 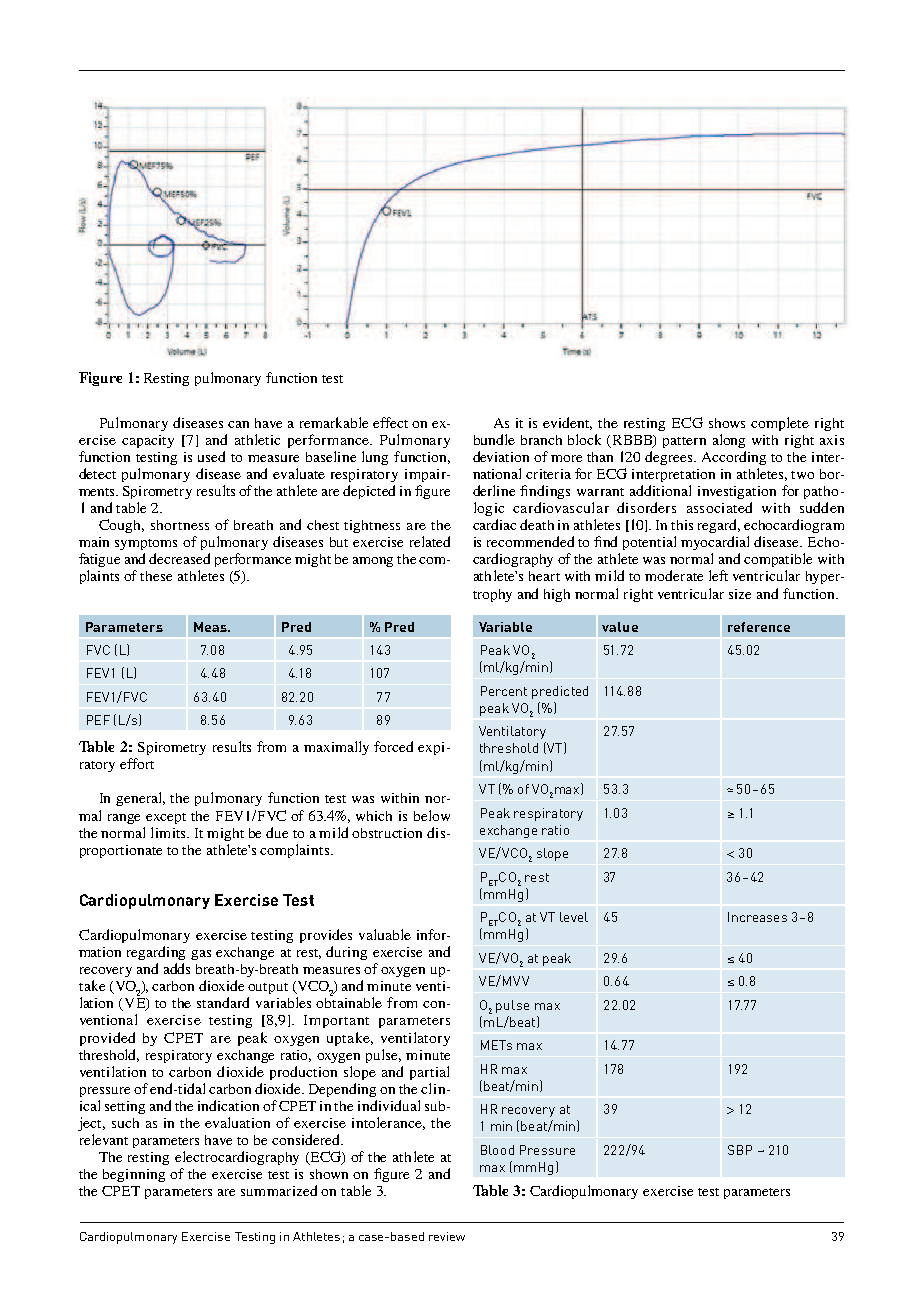 I want to click on below, so click(x=432, y=815).
